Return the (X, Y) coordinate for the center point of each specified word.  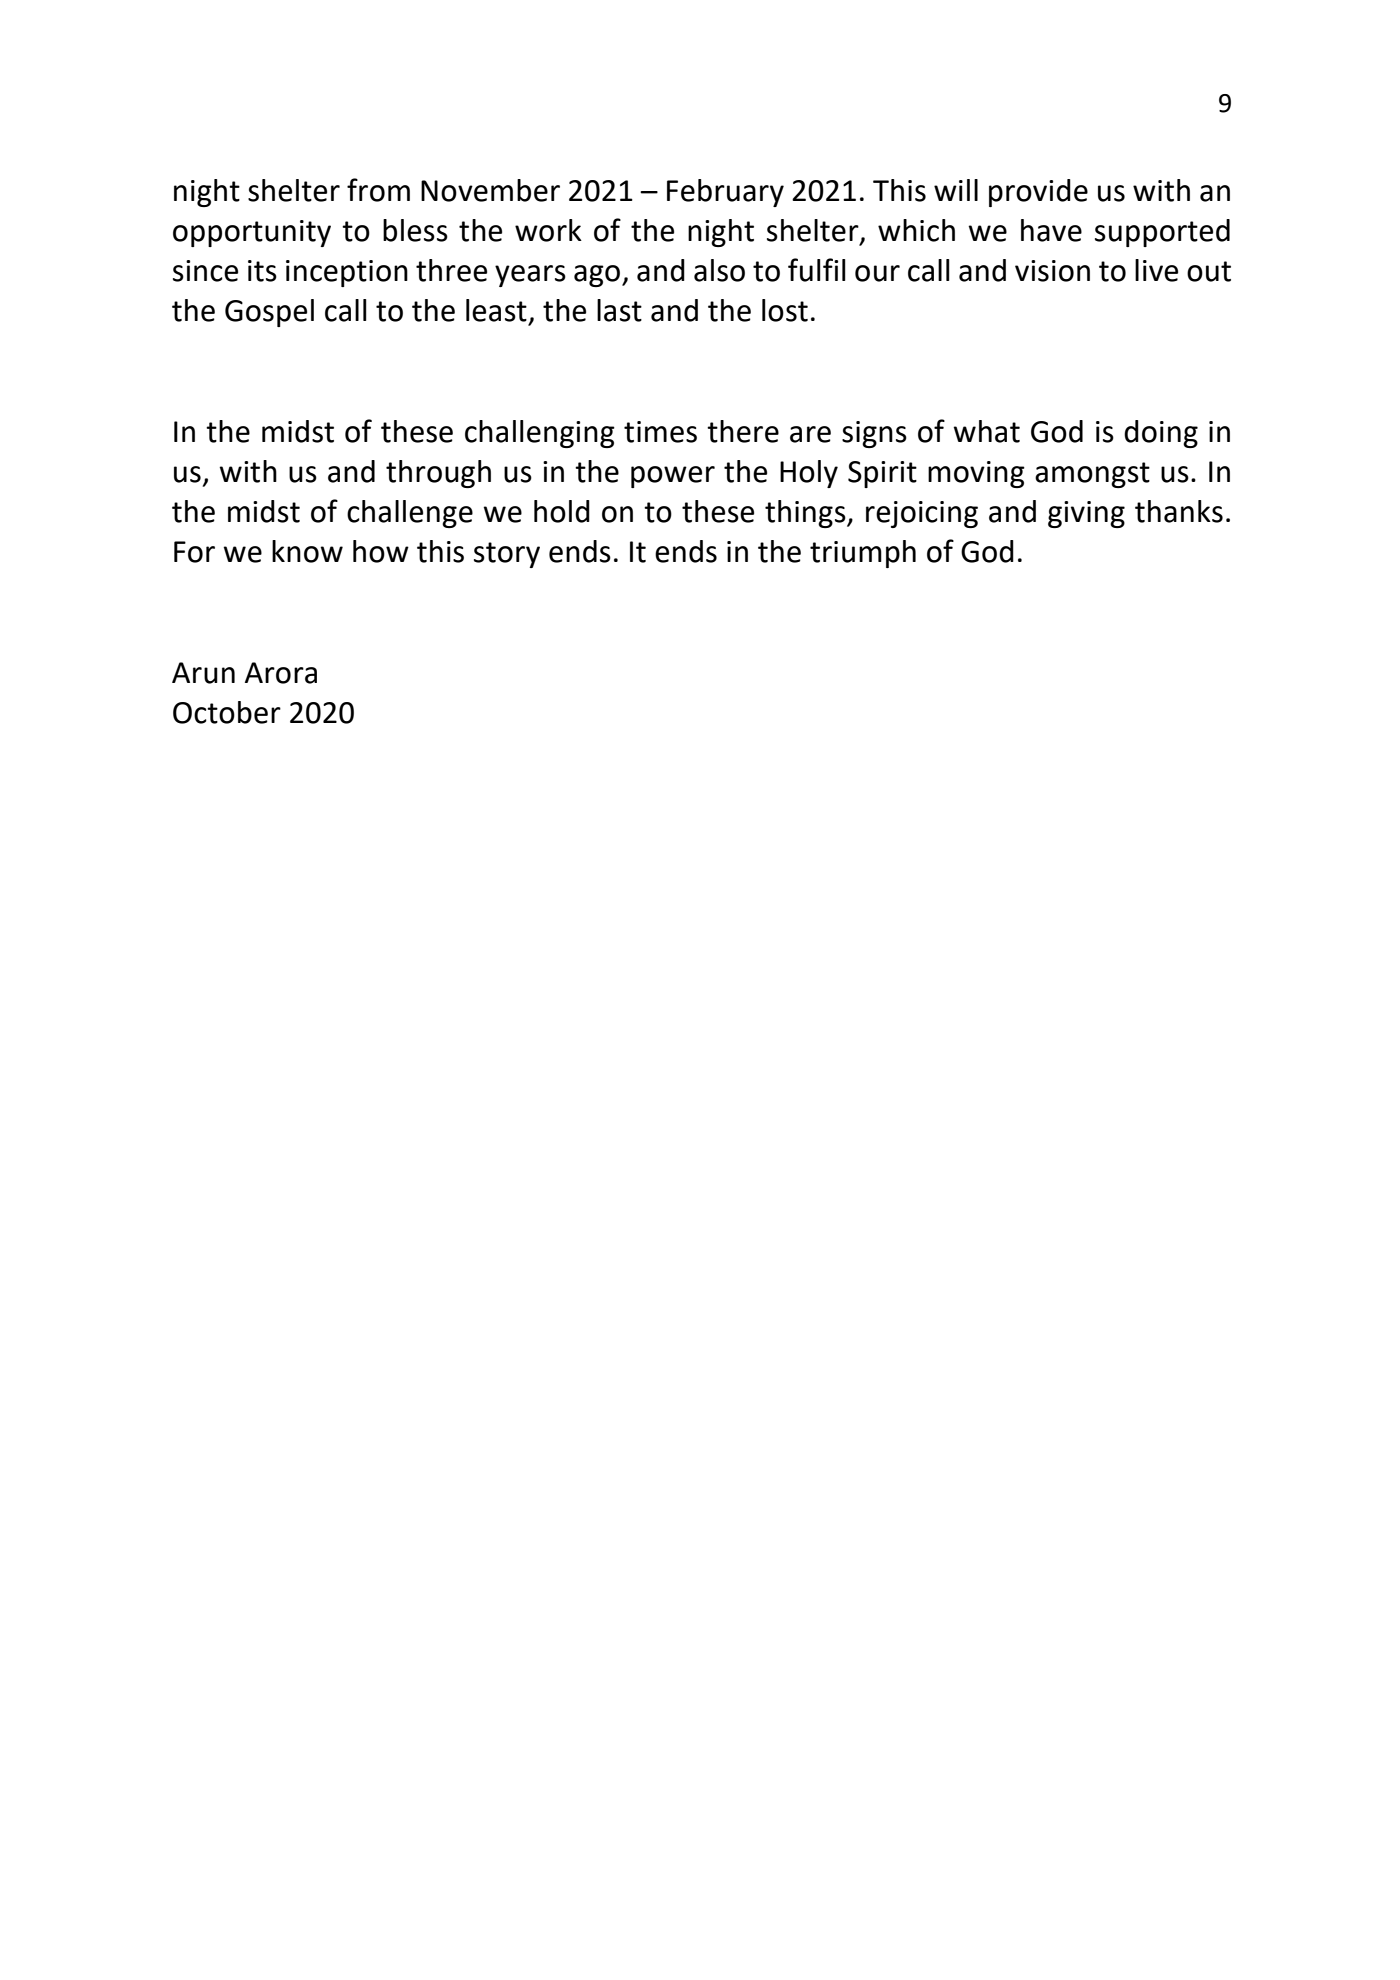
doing (1161, 434)
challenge (410, 514)
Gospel (269, 313)
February (725, 193)
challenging (540, 434)
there (743, 431)
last (619, 310)
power (673, 477)
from (378, 190)
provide (1038, 193)
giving (1086, 514)
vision (1052, 271)
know (307, 551)
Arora (281, 673)
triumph (863, 554)
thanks (1179, 511)
